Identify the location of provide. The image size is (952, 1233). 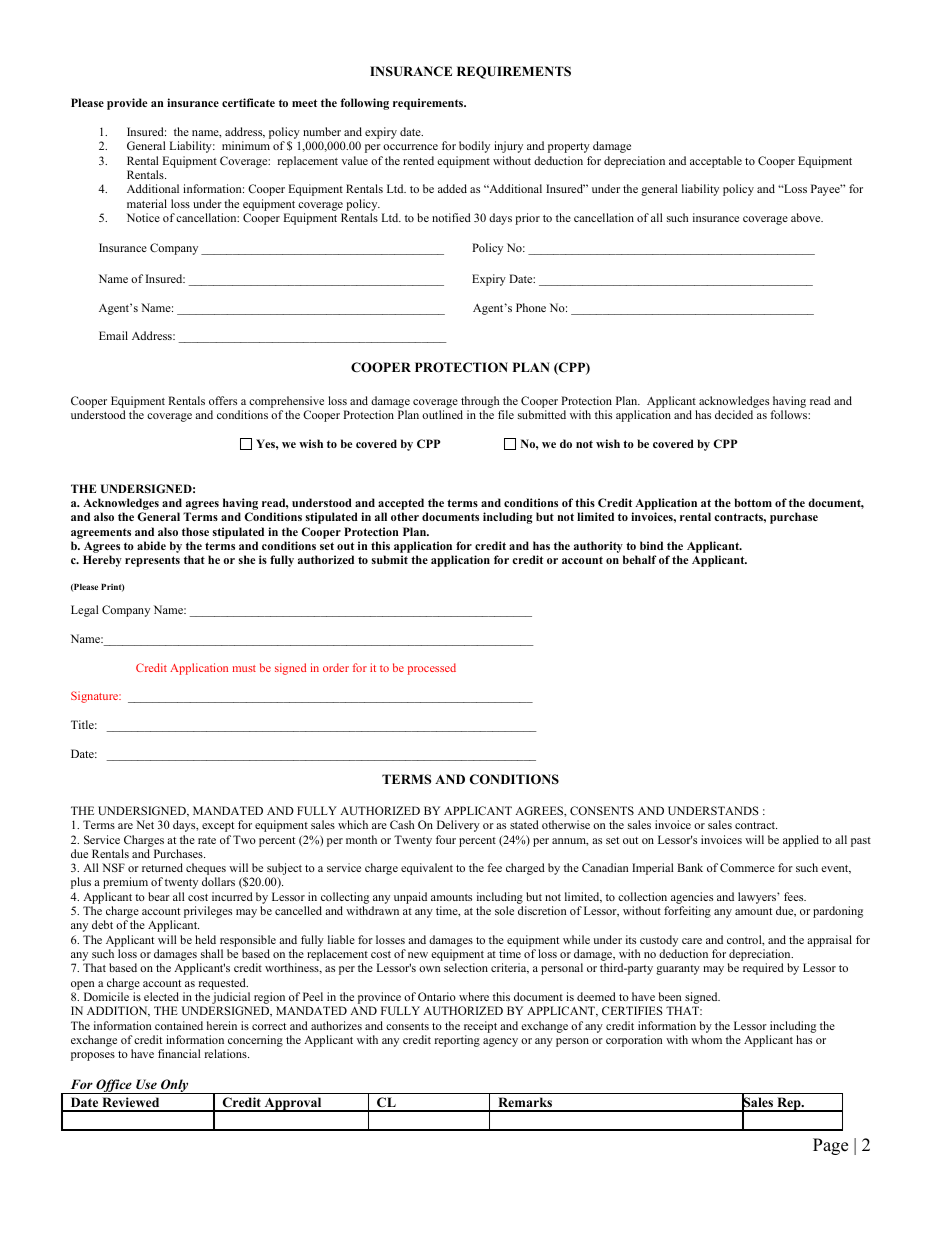
(127, 104).
